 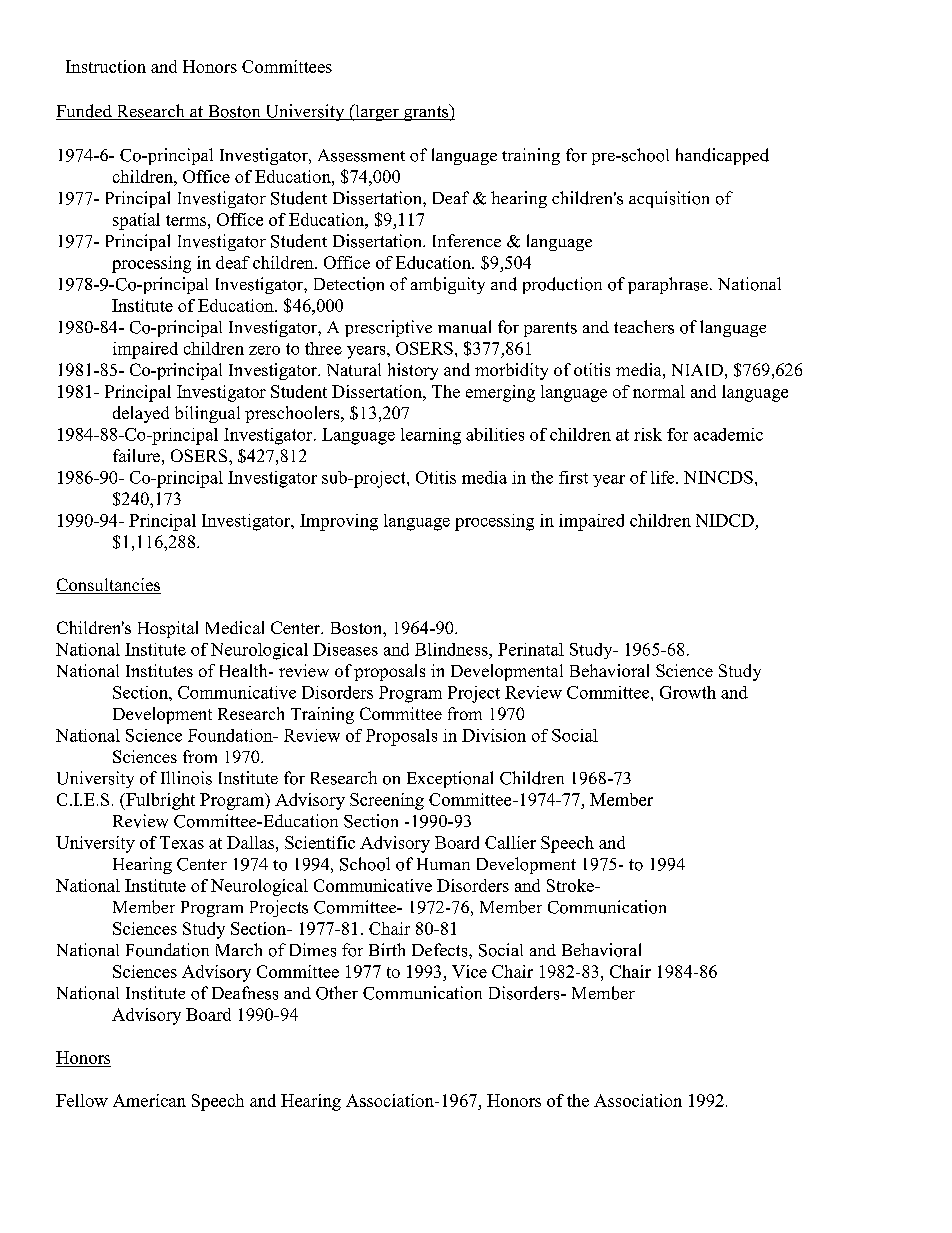 I want to click on Instruction, so click(x=106, y=66).
